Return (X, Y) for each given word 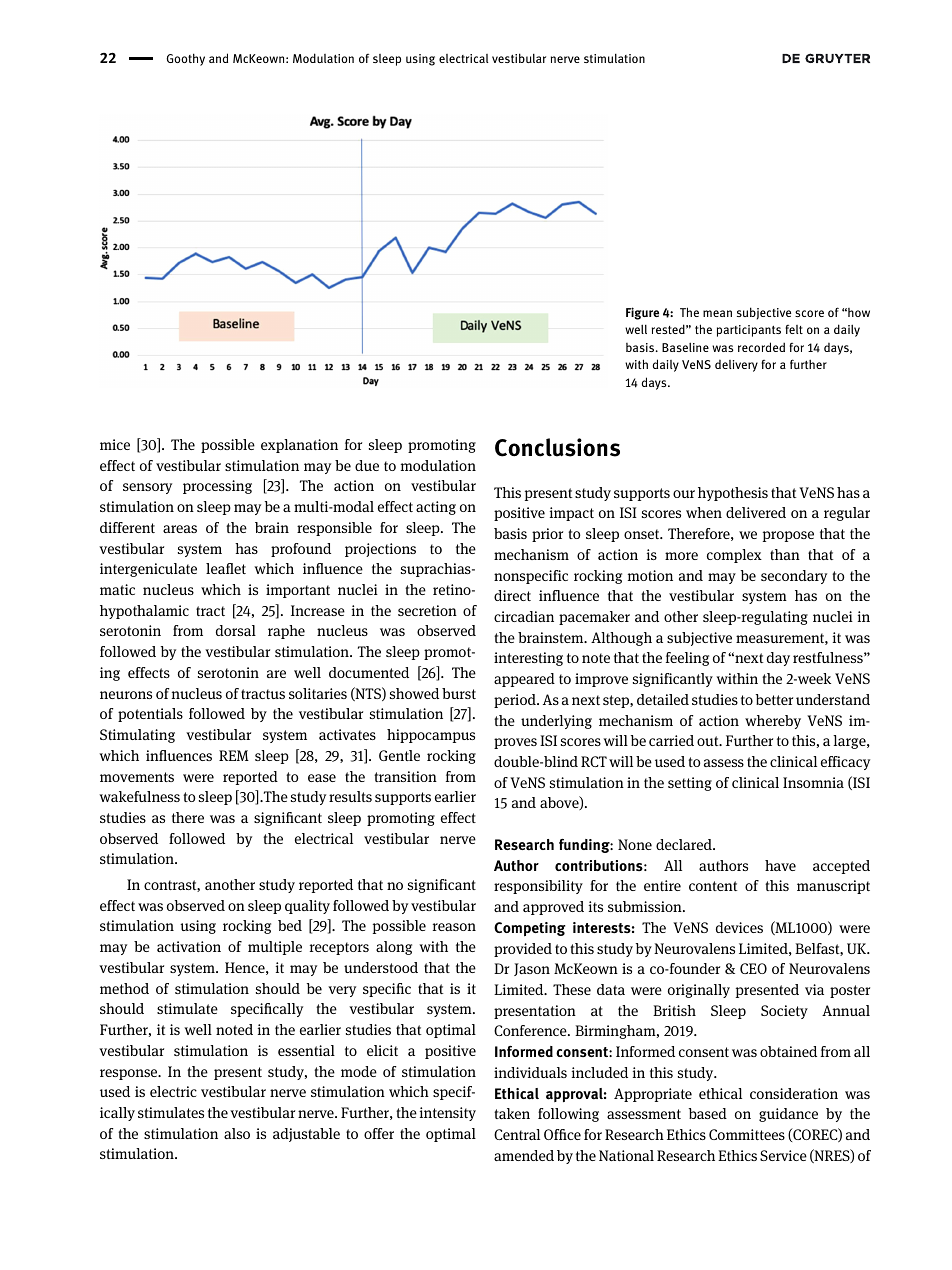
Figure (642, 313)
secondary (794, 577)
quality (307, 907)
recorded (761, 347)
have (780, 865)
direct (512, 595)
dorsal (236, 630)
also (237, 1133)
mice (115, 444)
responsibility (538, 887)
